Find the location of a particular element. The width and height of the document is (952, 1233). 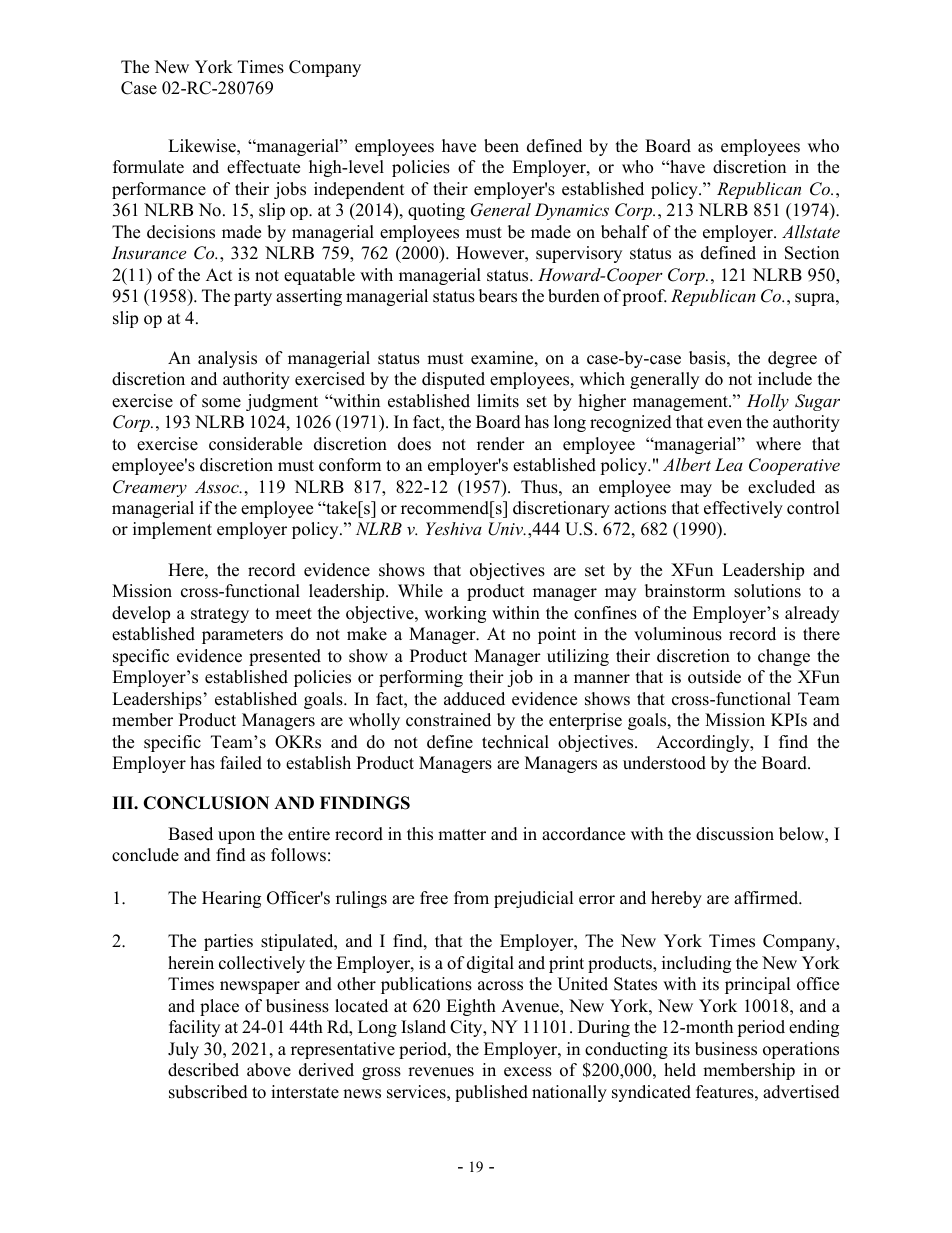

strategy is located at coordinates (220, 615).
